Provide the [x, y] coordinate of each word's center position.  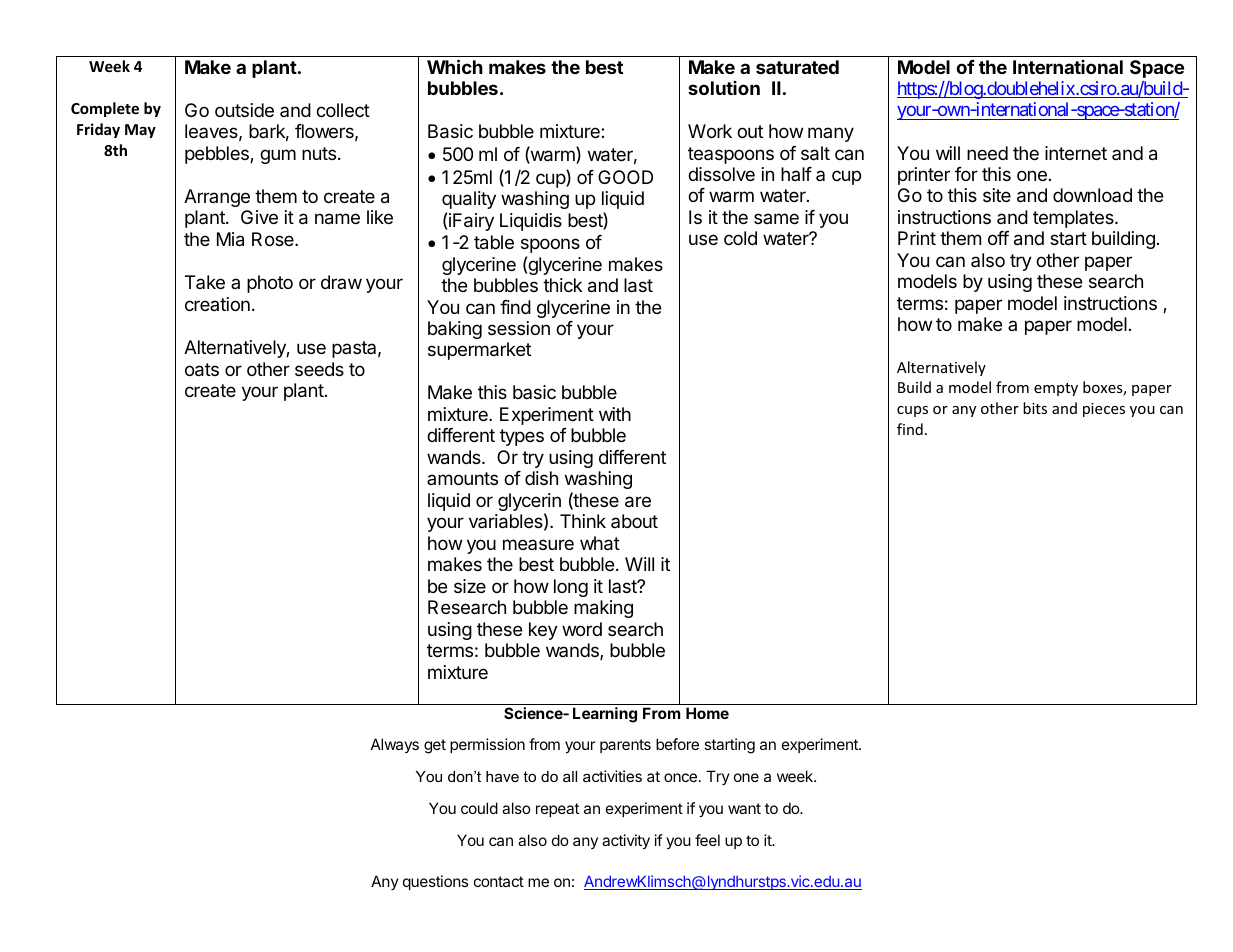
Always [395, 745]
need [987, 153]
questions [435, 882]
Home [707, 713]
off [998, 238]
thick [562, 285]
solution [724, 88]
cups [912, 411]
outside [244, 110]
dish [541, 478]
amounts [462, 478]
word [582, 629]
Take [205, 282]
